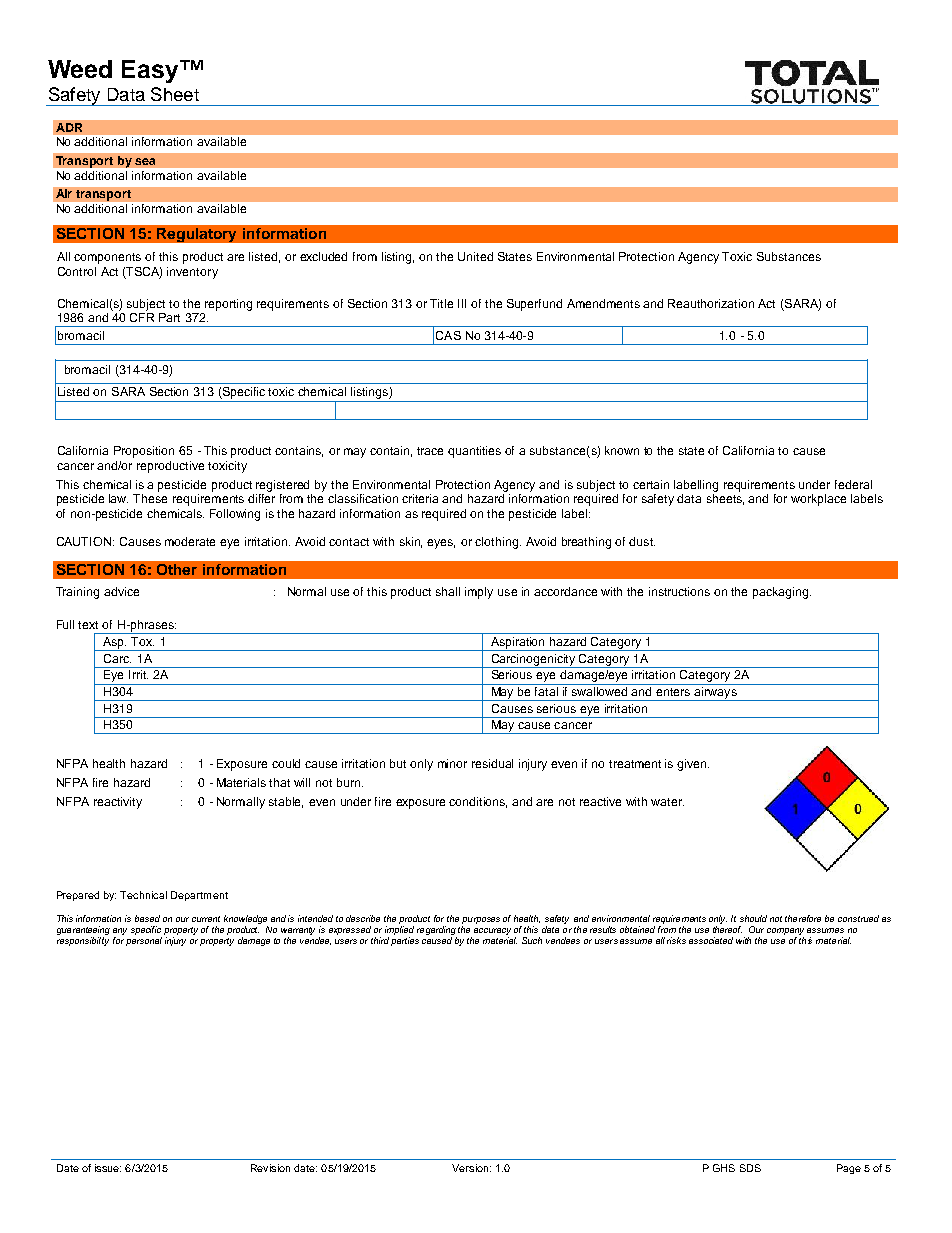 Image resolution: width=952 pixels, height=1233 pixels. I want to click on advice, so click(121, 591).
